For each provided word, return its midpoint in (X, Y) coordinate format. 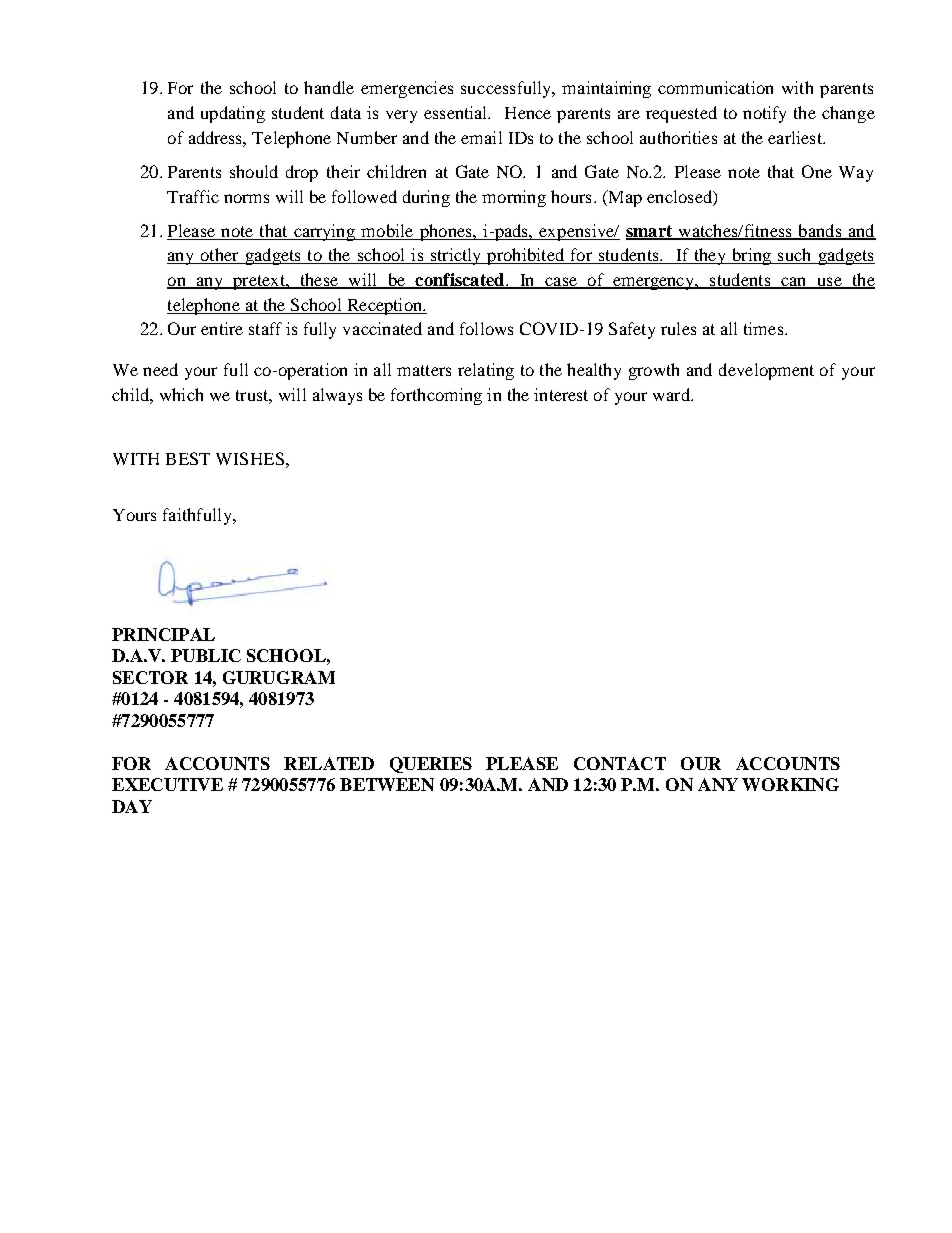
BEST (188, 458)
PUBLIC (206, 655)
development (766, 371)
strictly (456, 256)
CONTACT (620, 763)
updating (233, 114)
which (181, 394)
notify (764, 114)
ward (672, 394)
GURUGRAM (279, 677)
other (219, 256)
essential (457, 112)
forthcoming (436, 396)
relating (486, 371)
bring (751, 256)
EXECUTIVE (167, 784)
